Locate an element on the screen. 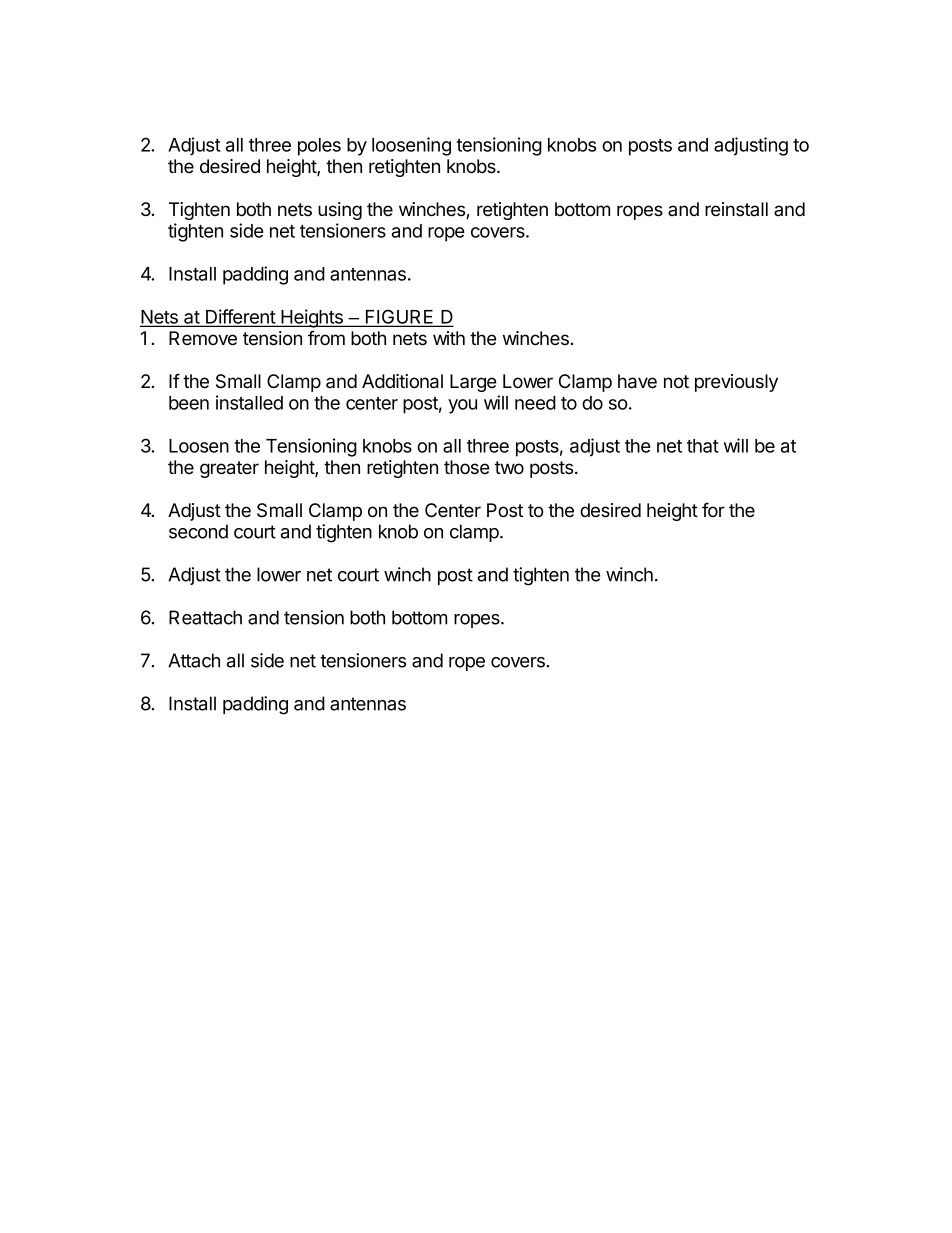  using is located at coordinates (340, 211).
